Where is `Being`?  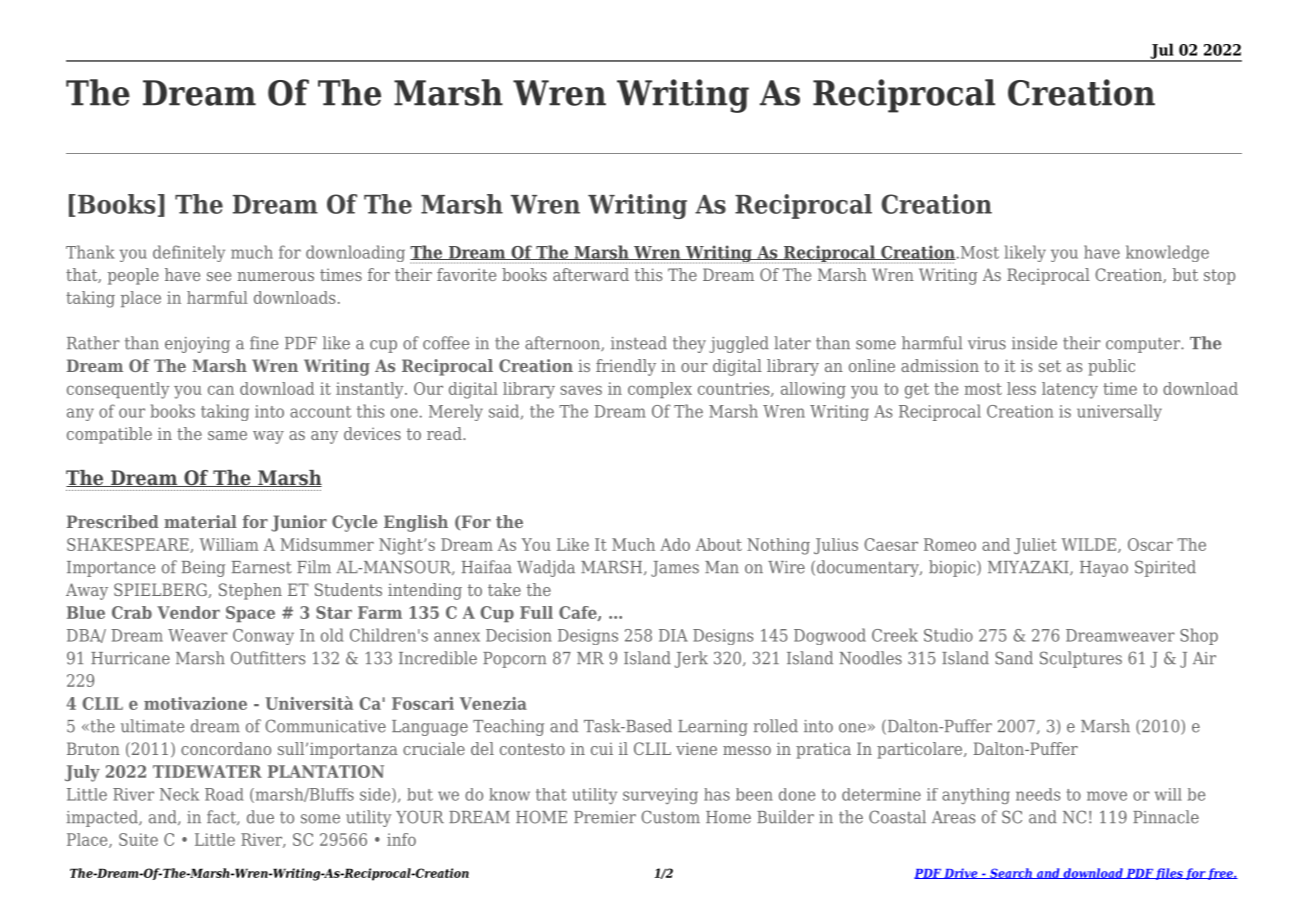 Being is located at coordinates (203, 569).
